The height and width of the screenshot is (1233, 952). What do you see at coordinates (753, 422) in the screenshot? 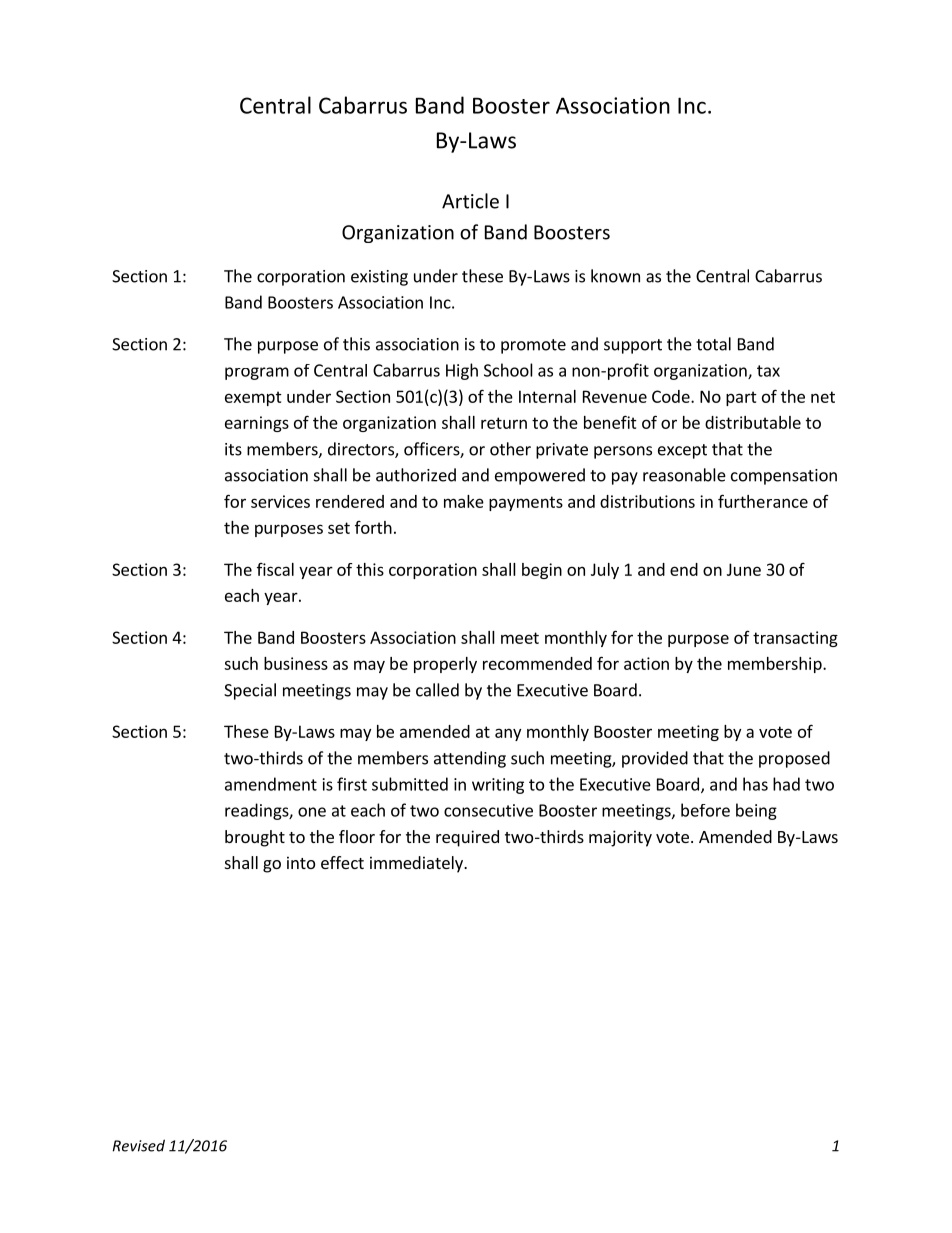
I see `distributable` at bounding box center [753, 422].
